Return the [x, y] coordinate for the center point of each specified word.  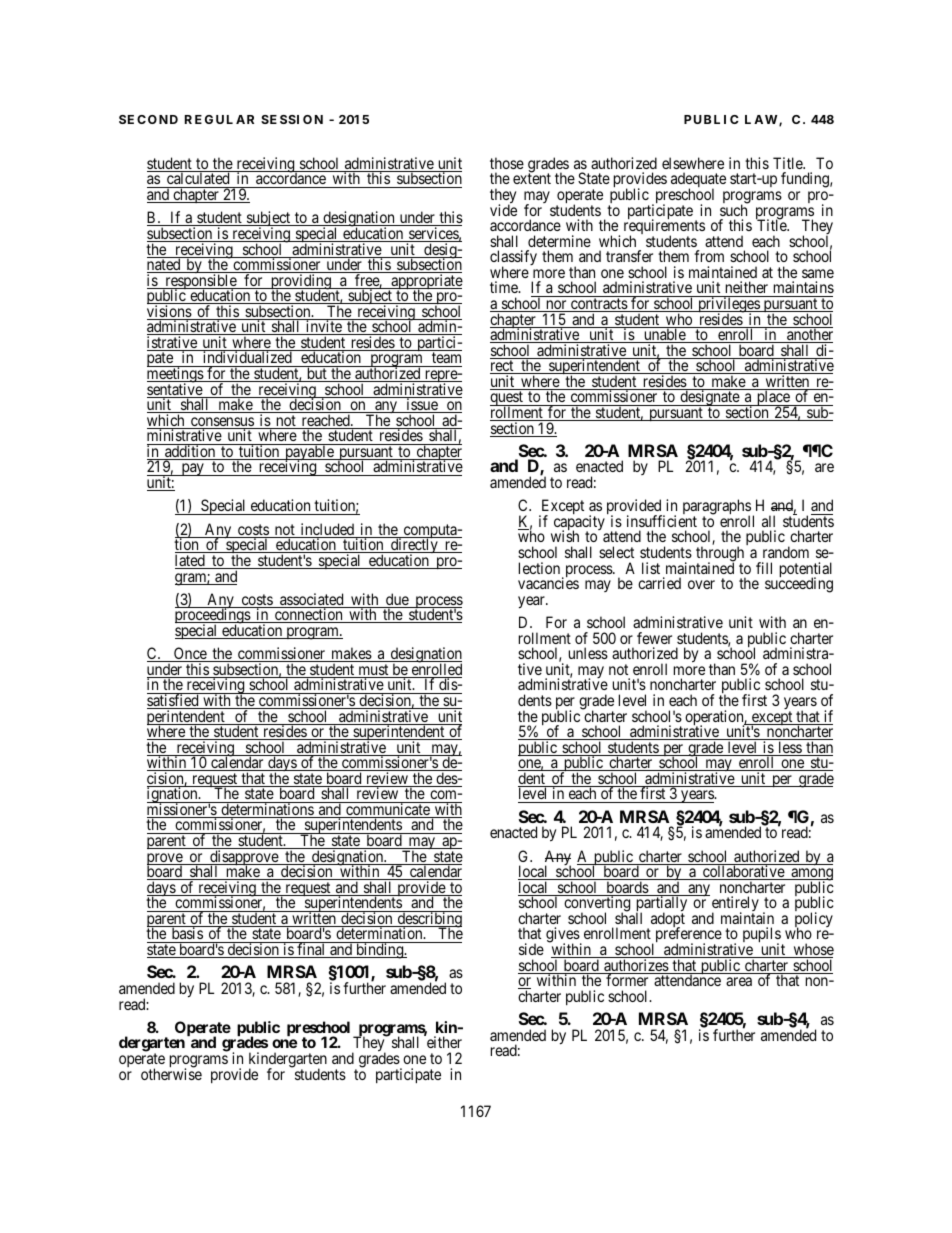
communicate [388, 810]
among [811, 876]
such [734, 209]
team [446, 359]
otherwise [171, 1073]
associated [312, 600]
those [507, 163]
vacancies [548, 583]
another [809, 335]
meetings [176, 375]
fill [764, 568]
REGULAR [219, 119]
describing [428, 920]
